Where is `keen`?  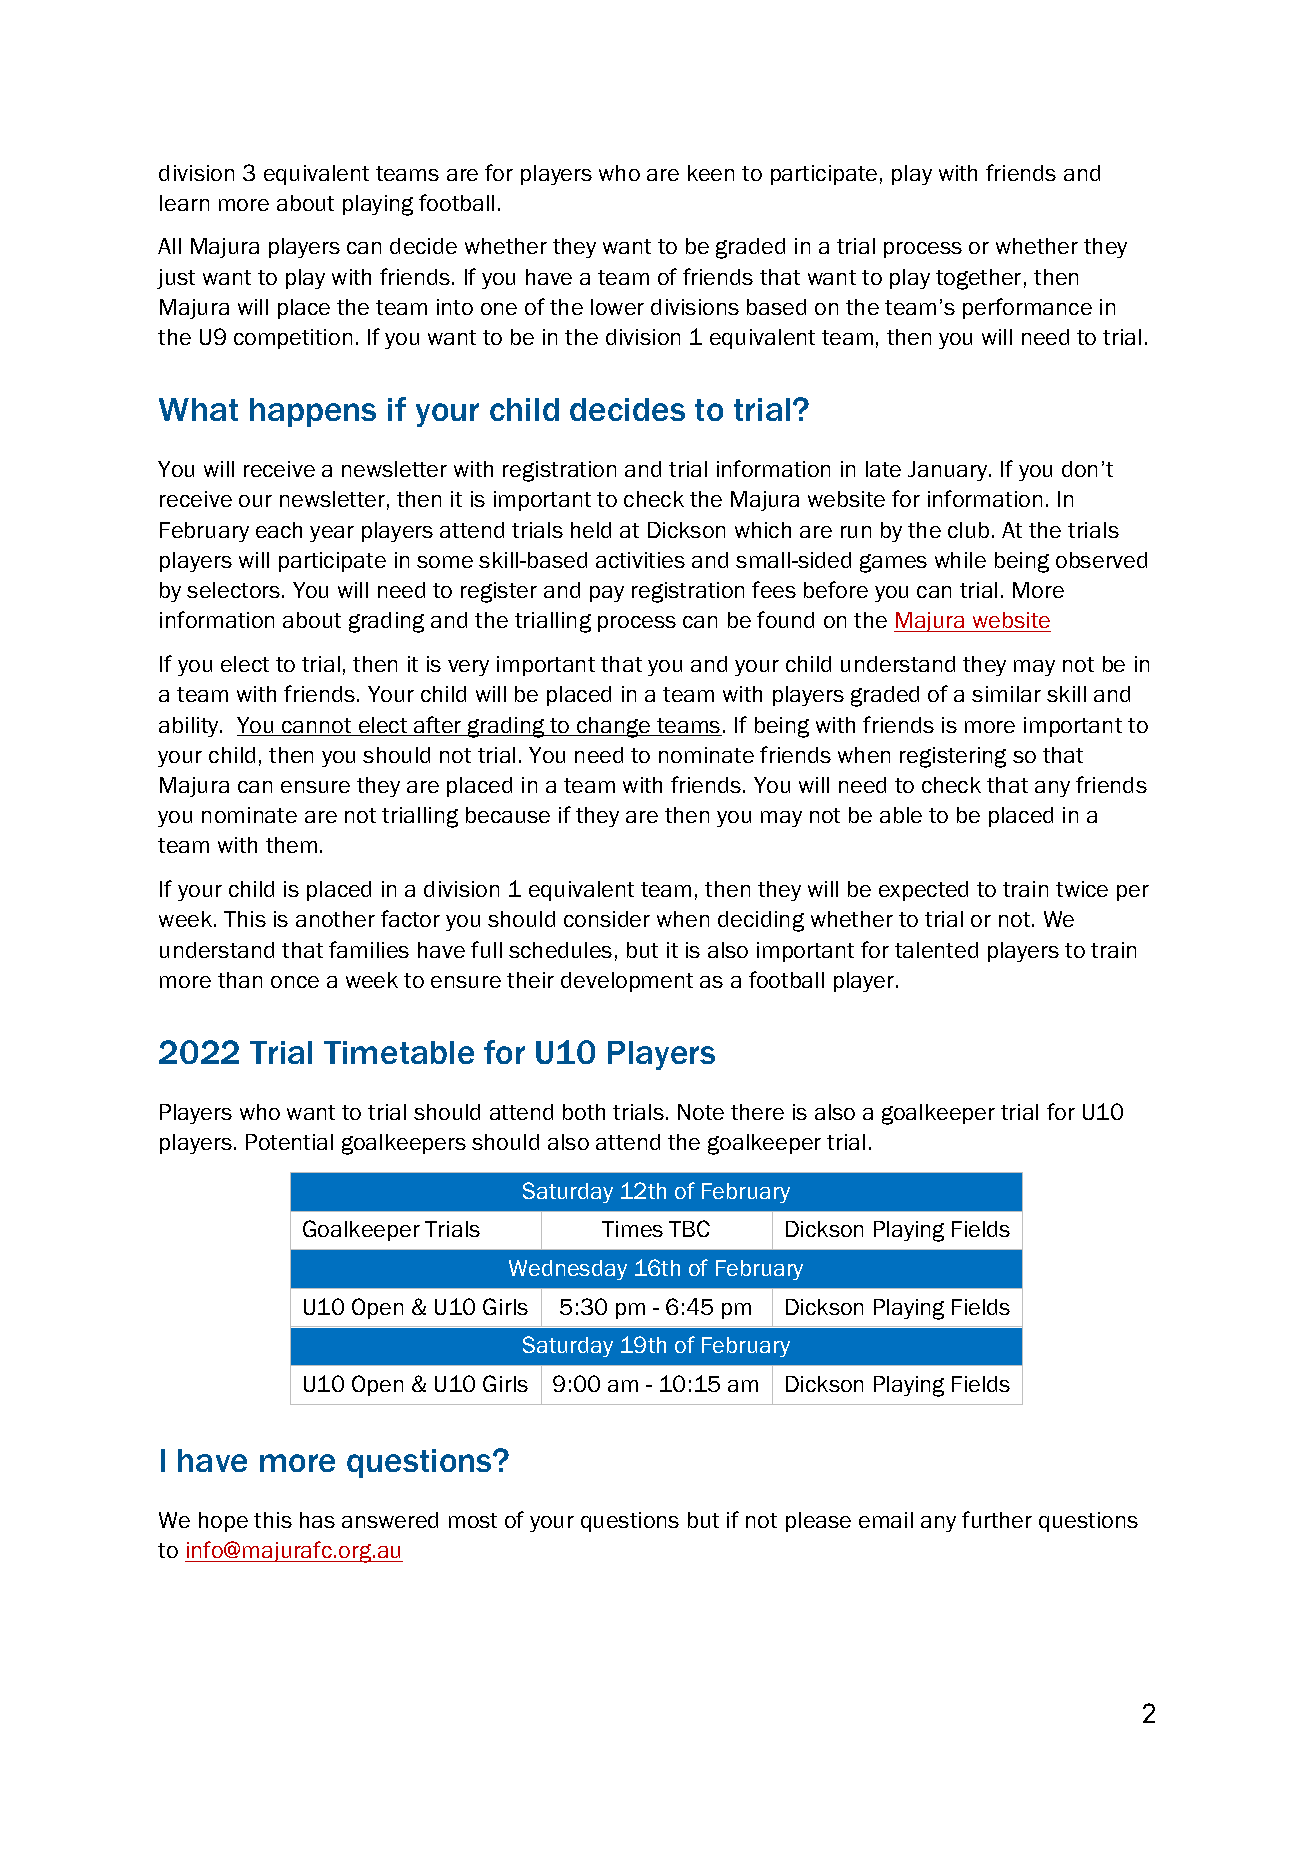
keen is located at coordinates (711, 173).
